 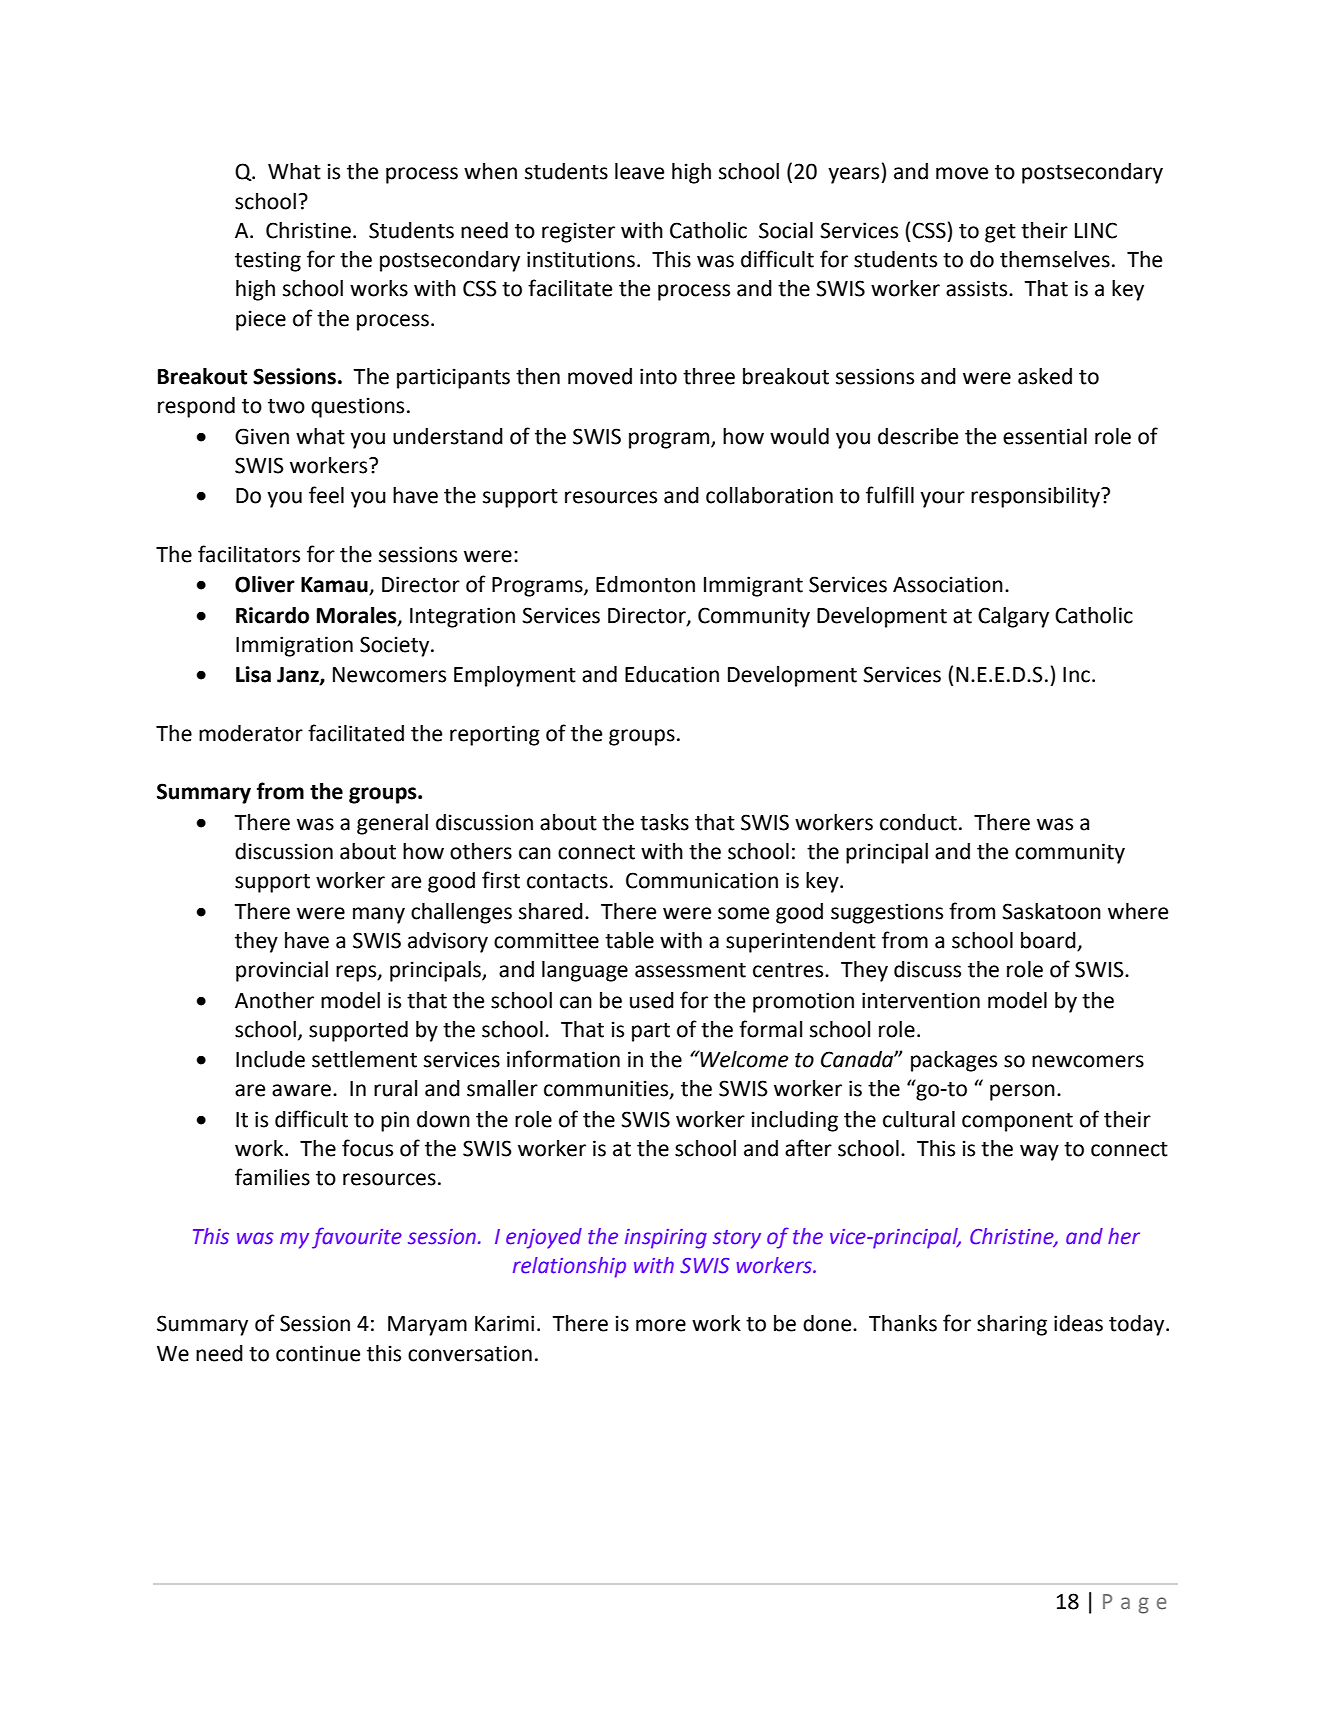 I want to click on conduct, so click(x=918, y=822).
